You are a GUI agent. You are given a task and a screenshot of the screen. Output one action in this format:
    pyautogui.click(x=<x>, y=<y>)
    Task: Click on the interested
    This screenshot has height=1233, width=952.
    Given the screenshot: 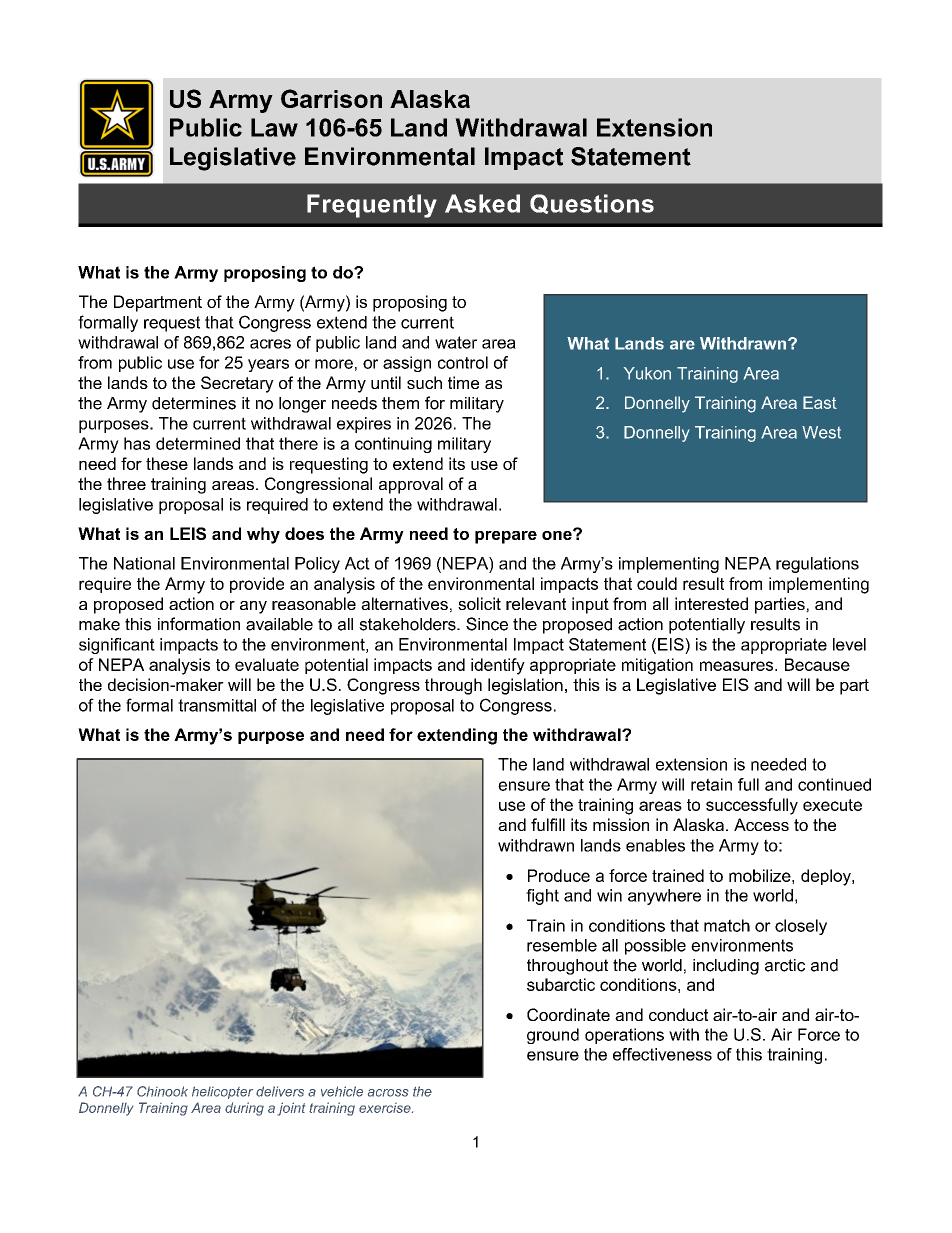 What is the action you would take?
    pyautogui.click(x=711, y=603)
